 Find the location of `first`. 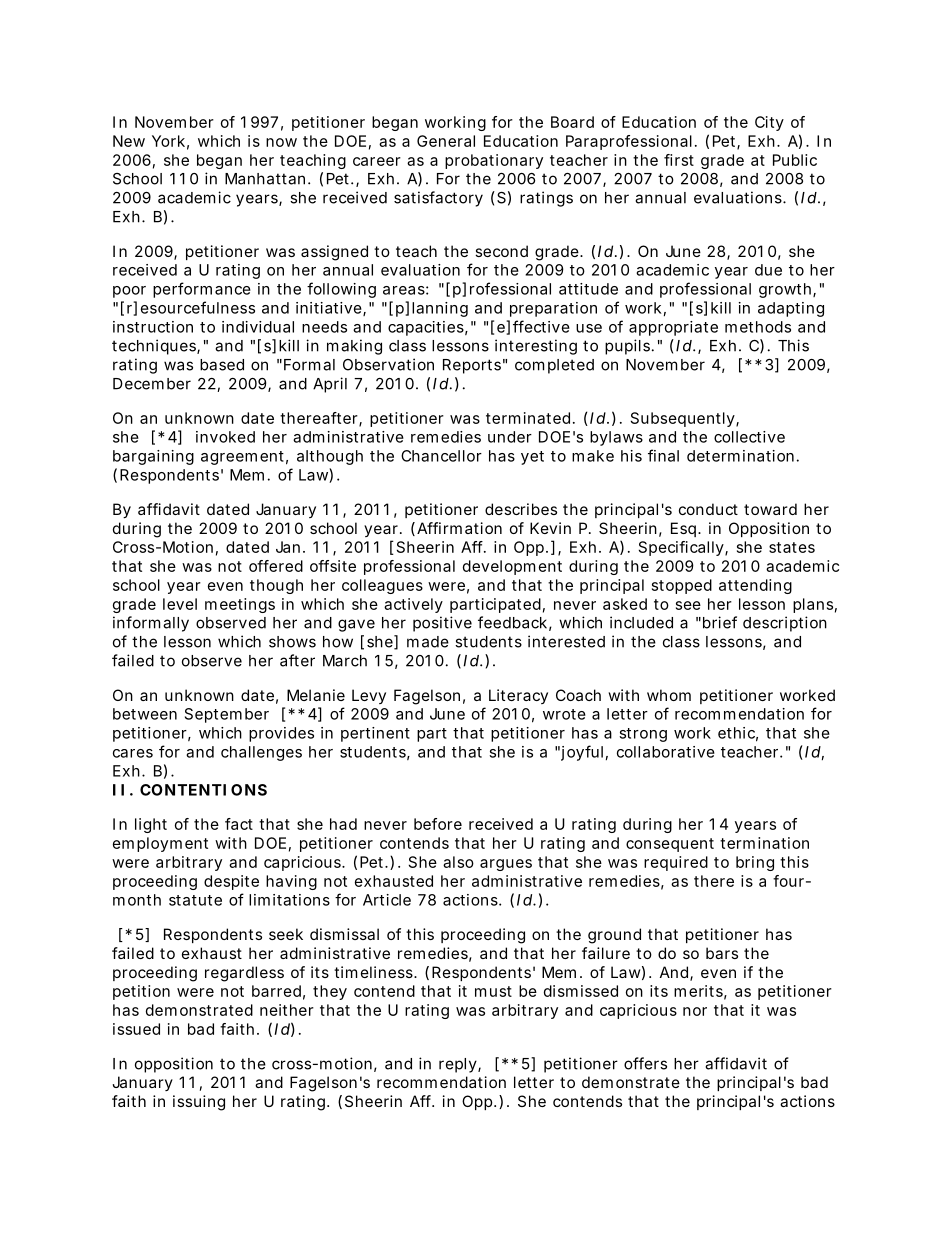

first is located at coordinates (679, 160).
